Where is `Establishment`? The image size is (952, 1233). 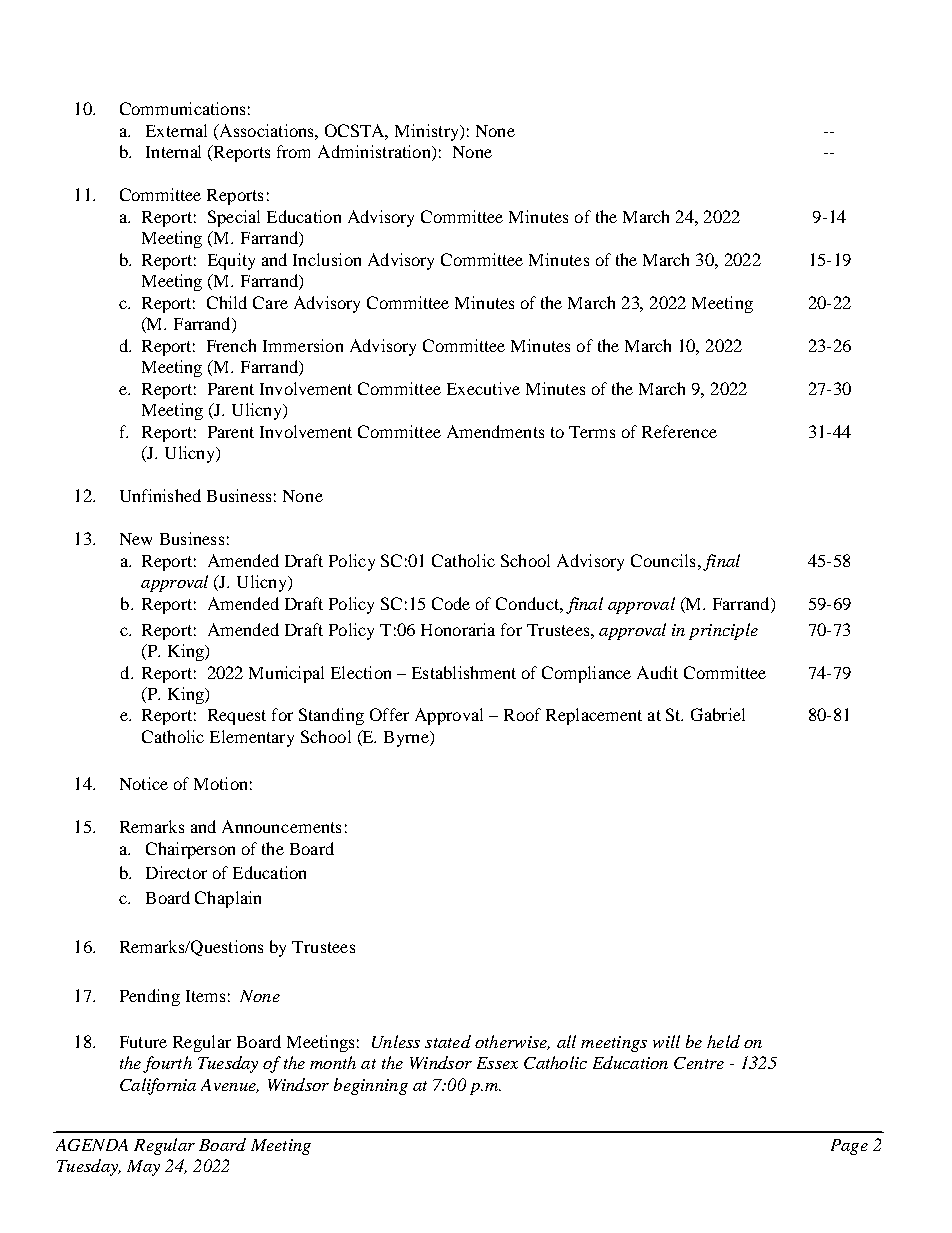
Establishment is located at coordinates (464, 672).
